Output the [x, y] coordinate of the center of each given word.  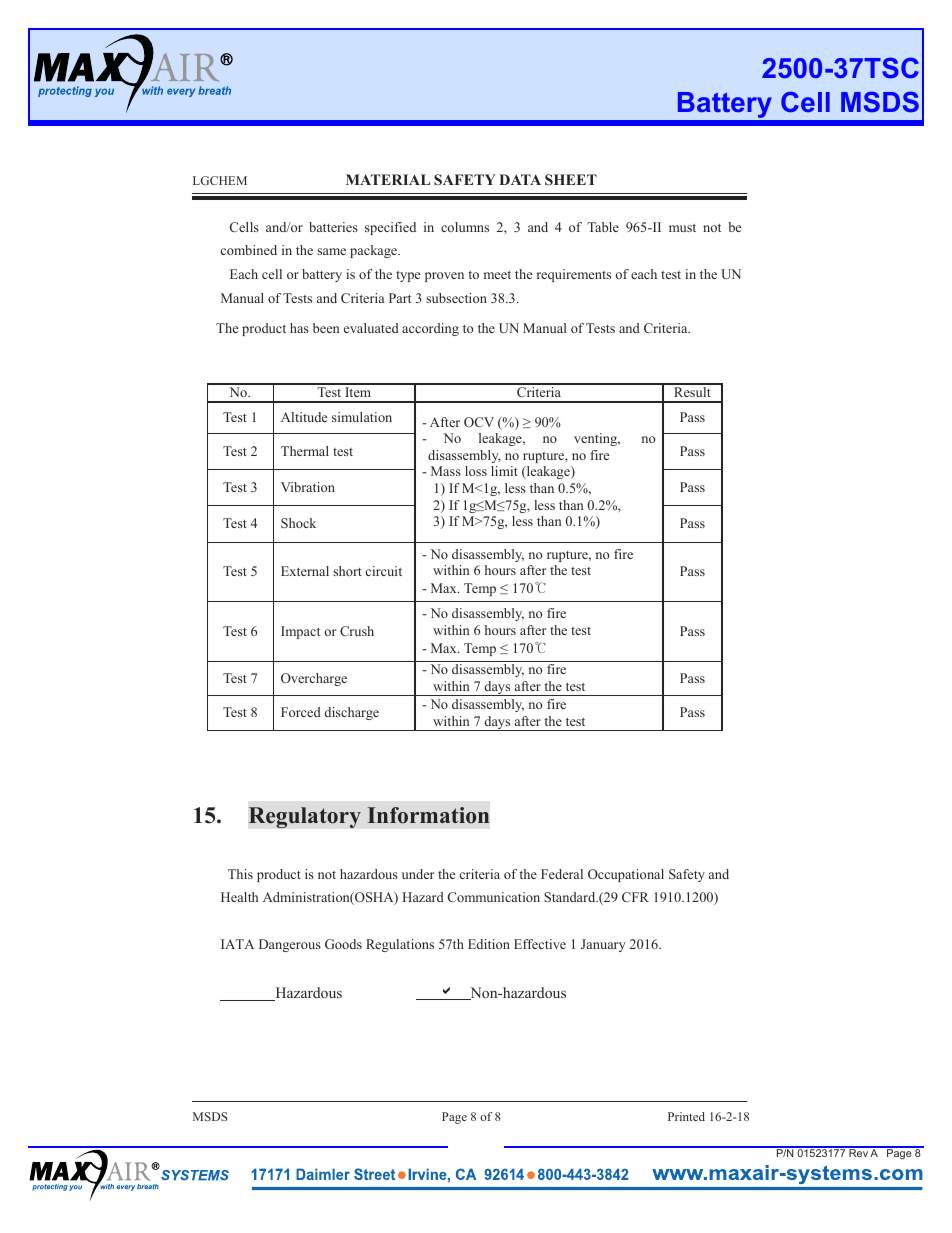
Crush [357, 631]
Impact [300, 632]
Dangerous [290, 945]
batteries [333, 227]
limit [504, 471]
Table [603, 227]
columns [465, 227]
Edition [489, 944]
